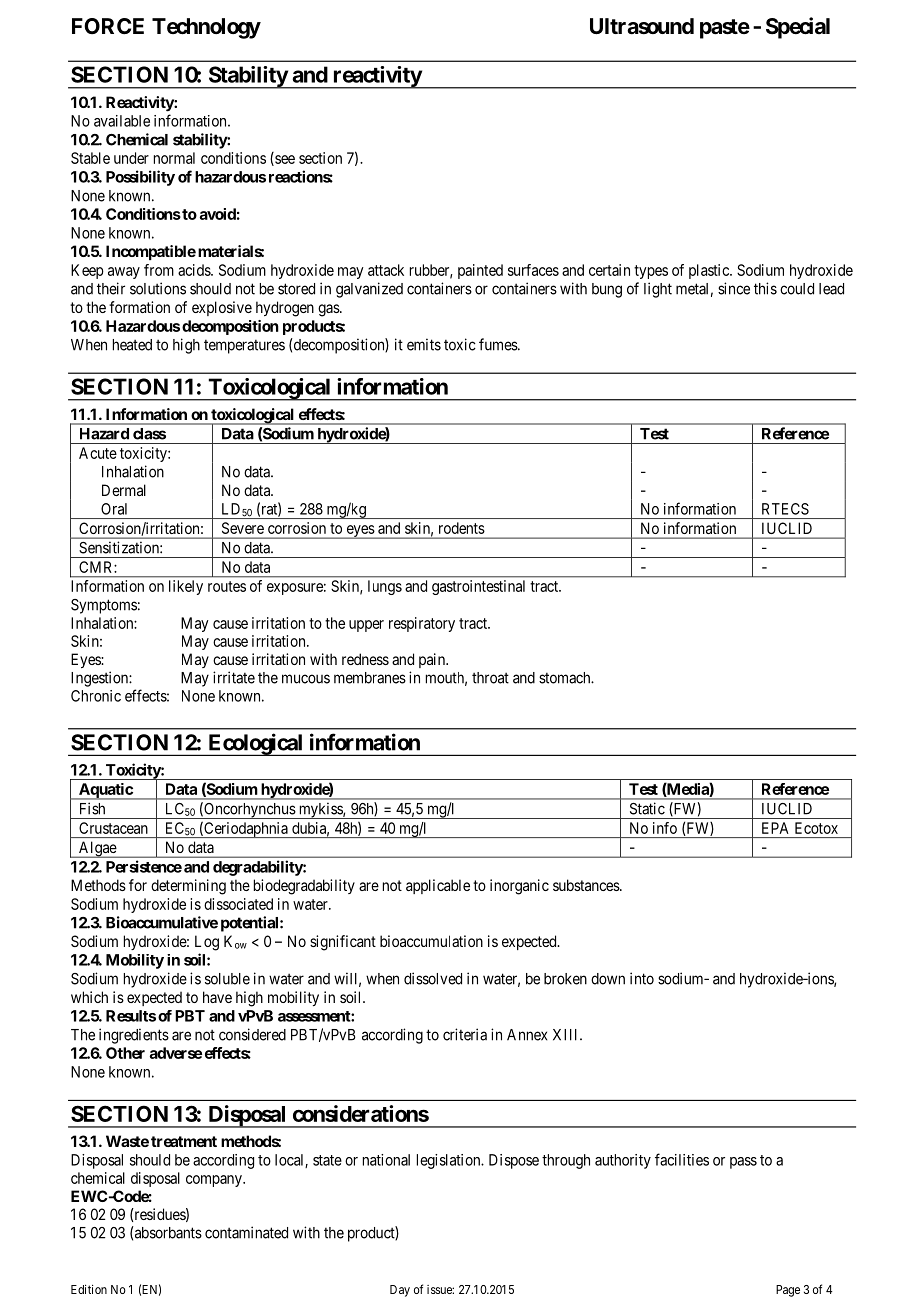  What do you see at coordinates (105, 791) in the screenshot?
I see `Aquatic` at bounding box center [105, 791].
